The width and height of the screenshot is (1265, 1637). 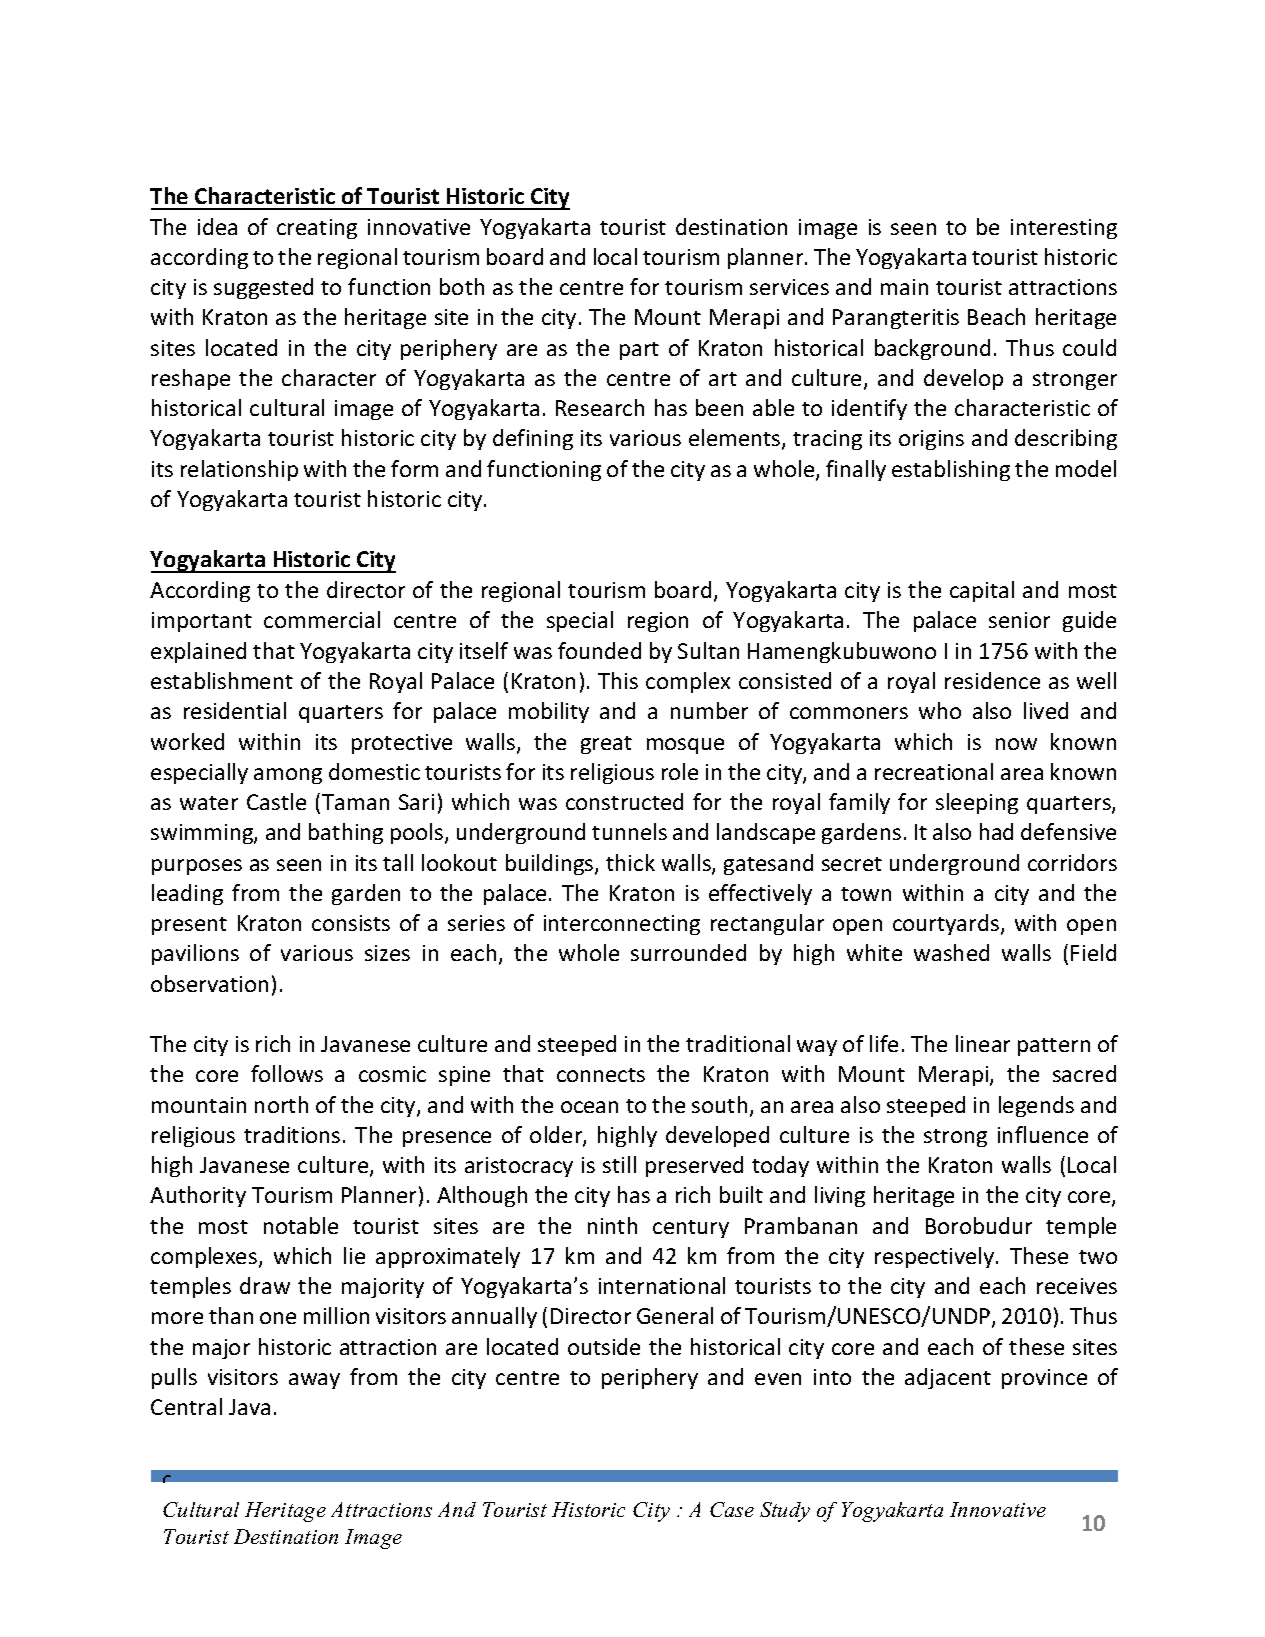 I want to click on founded, so click(x=599, y=650).
